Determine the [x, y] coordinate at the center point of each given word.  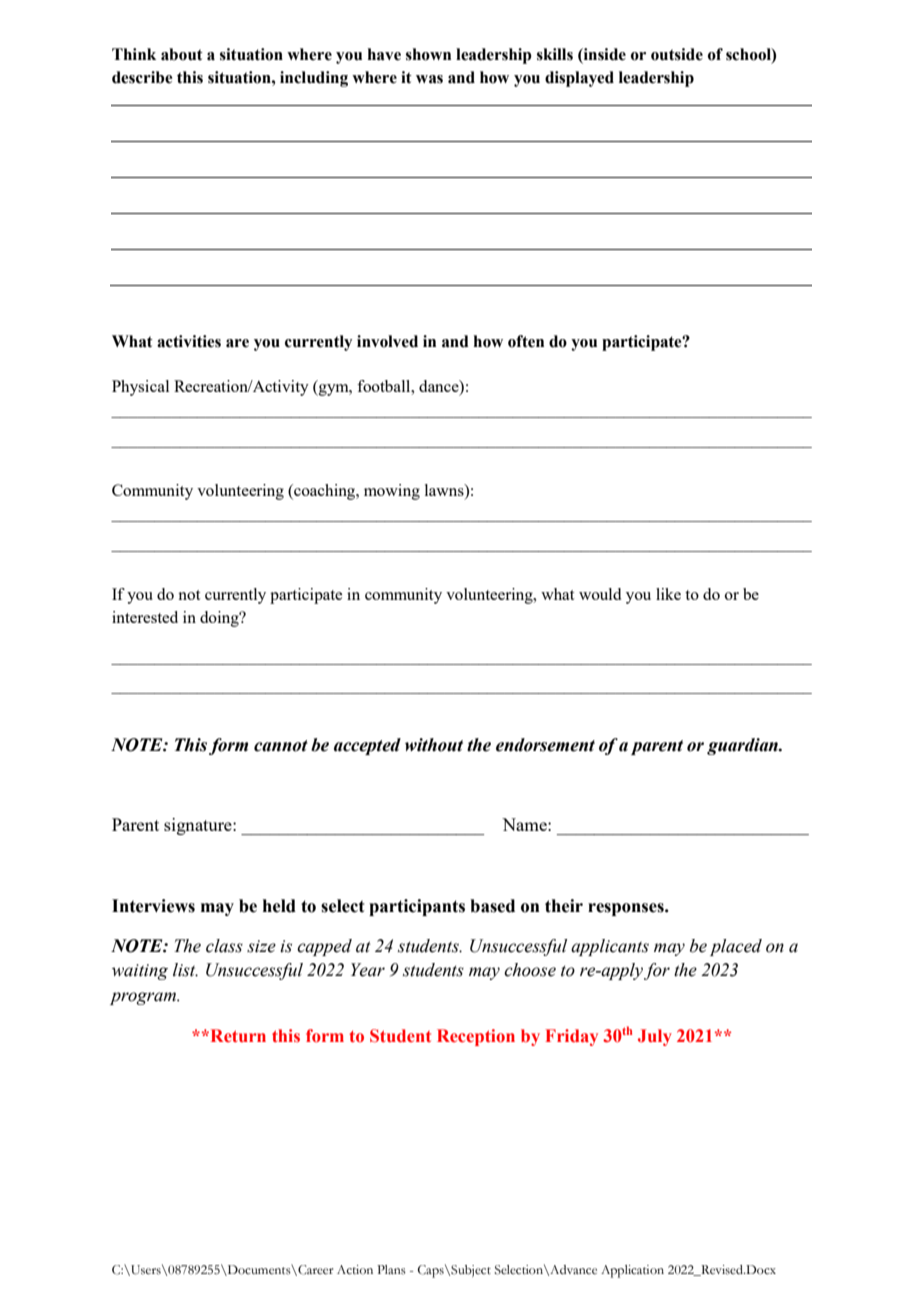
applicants [610, 947]
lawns [445, 490]
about [182, 54]
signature [199, 826]
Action [355, 1270]
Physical [140, 388]
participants [417, 907]
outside [677, 54]
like [668, 594]
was [429, 79]
